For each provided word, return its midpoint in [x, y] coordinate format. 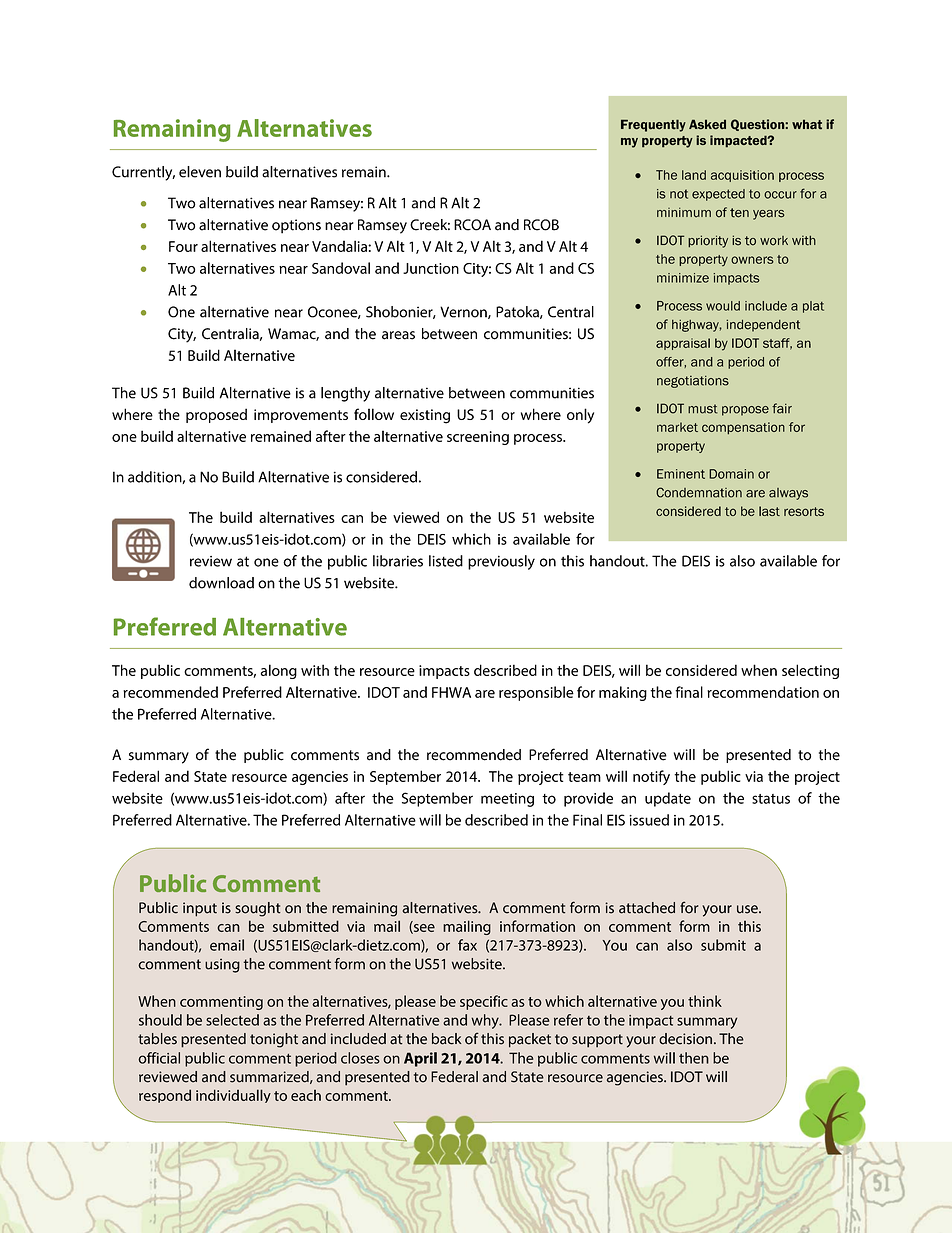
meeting [507, 800]
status [771, 799]
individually [233, 1096]
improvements [301, 416]
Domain [731, 474]
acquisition [742, 176]
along [279, 671]
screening [478, 438]
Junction [431, 268]
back [447, 1039]
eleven [200, 172]
